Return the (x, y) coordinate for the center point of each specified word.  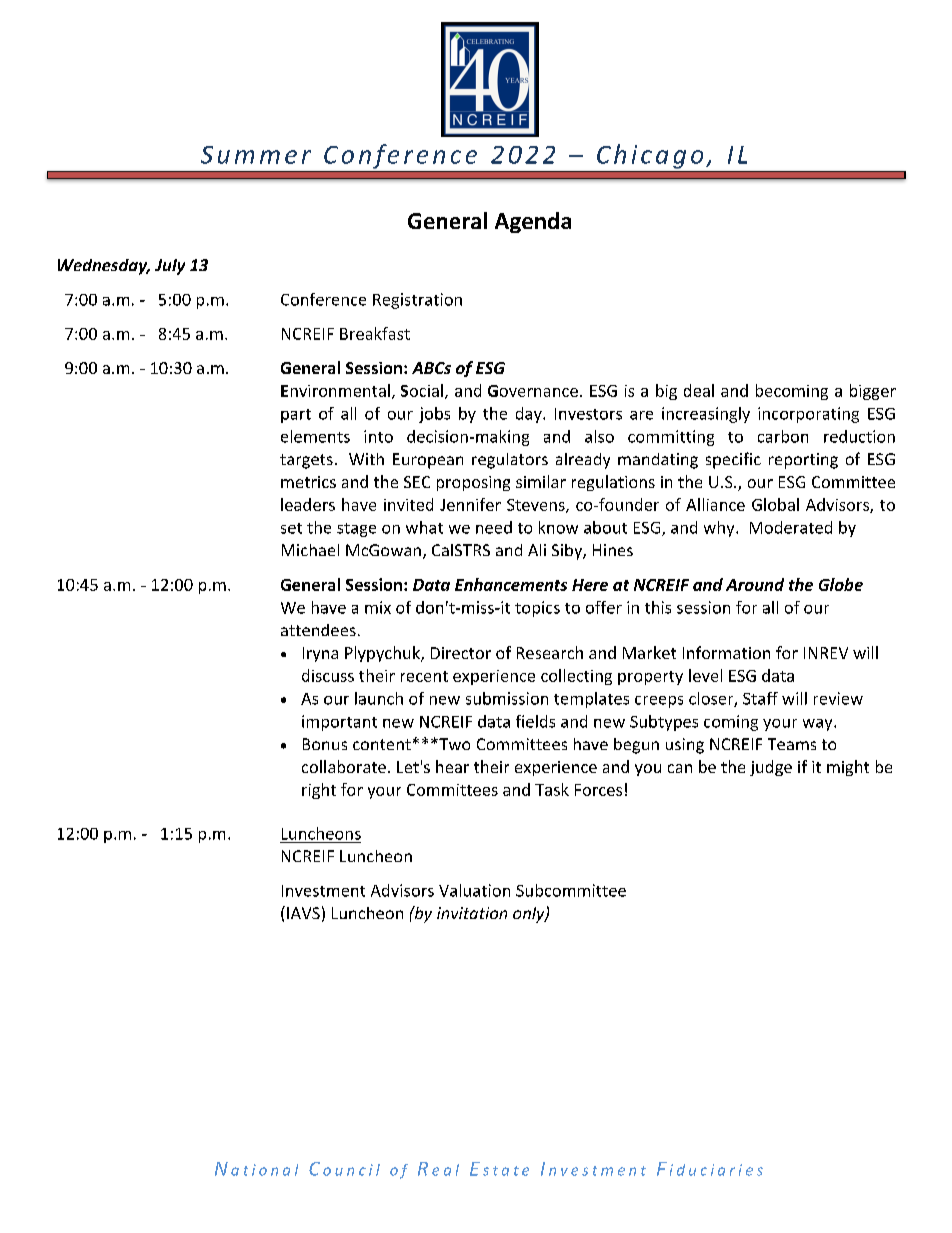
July (170, 267)
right (319, 791)
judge (771, 768)
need (494, 527)
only (530, 915)
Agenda (533, 222)
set (291, 528)
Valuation (474, 890)
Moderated (791, 527)
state (506, 1171)
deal (699, 390)
